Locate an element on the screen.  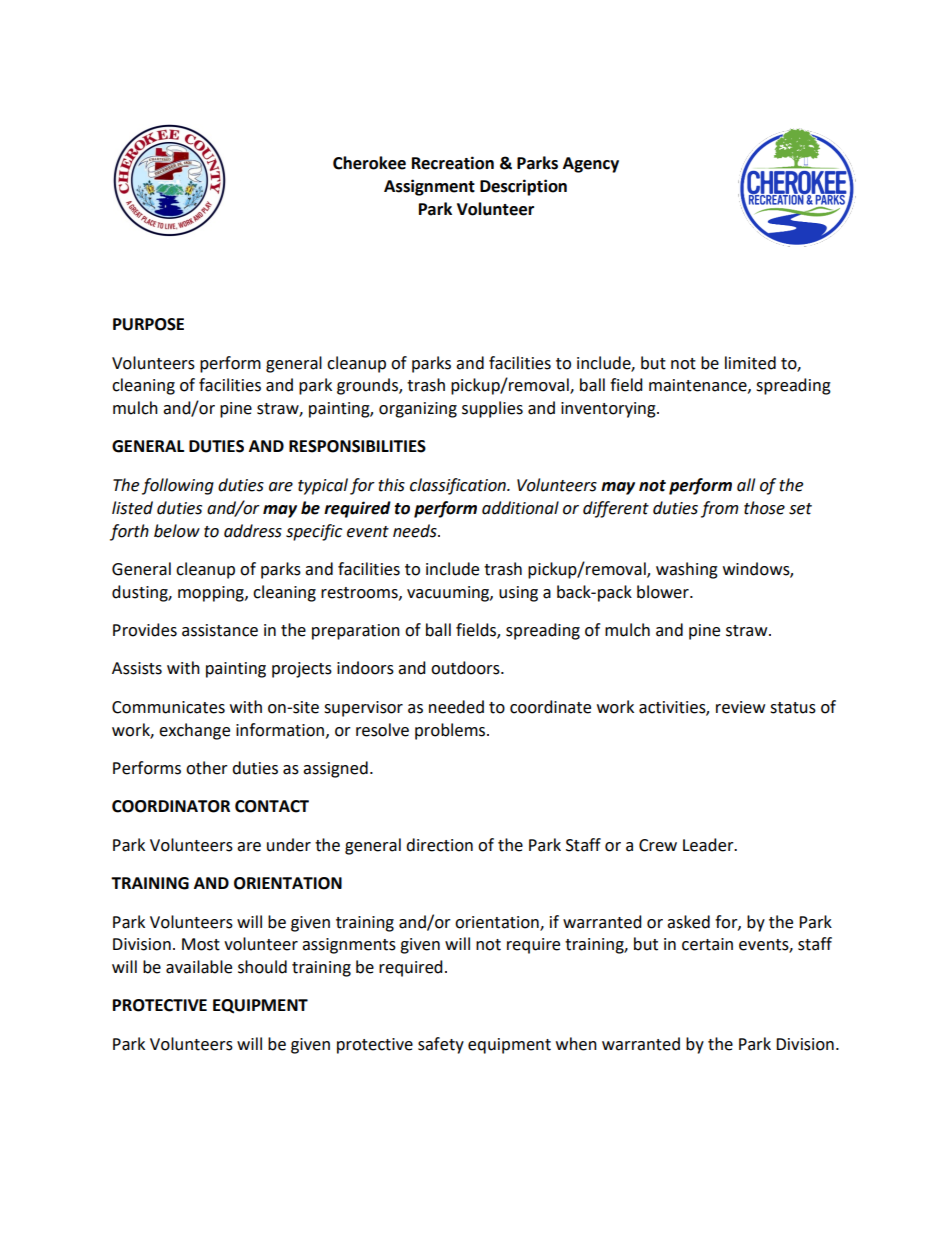
Agency is located at coordinates (591, 165).
